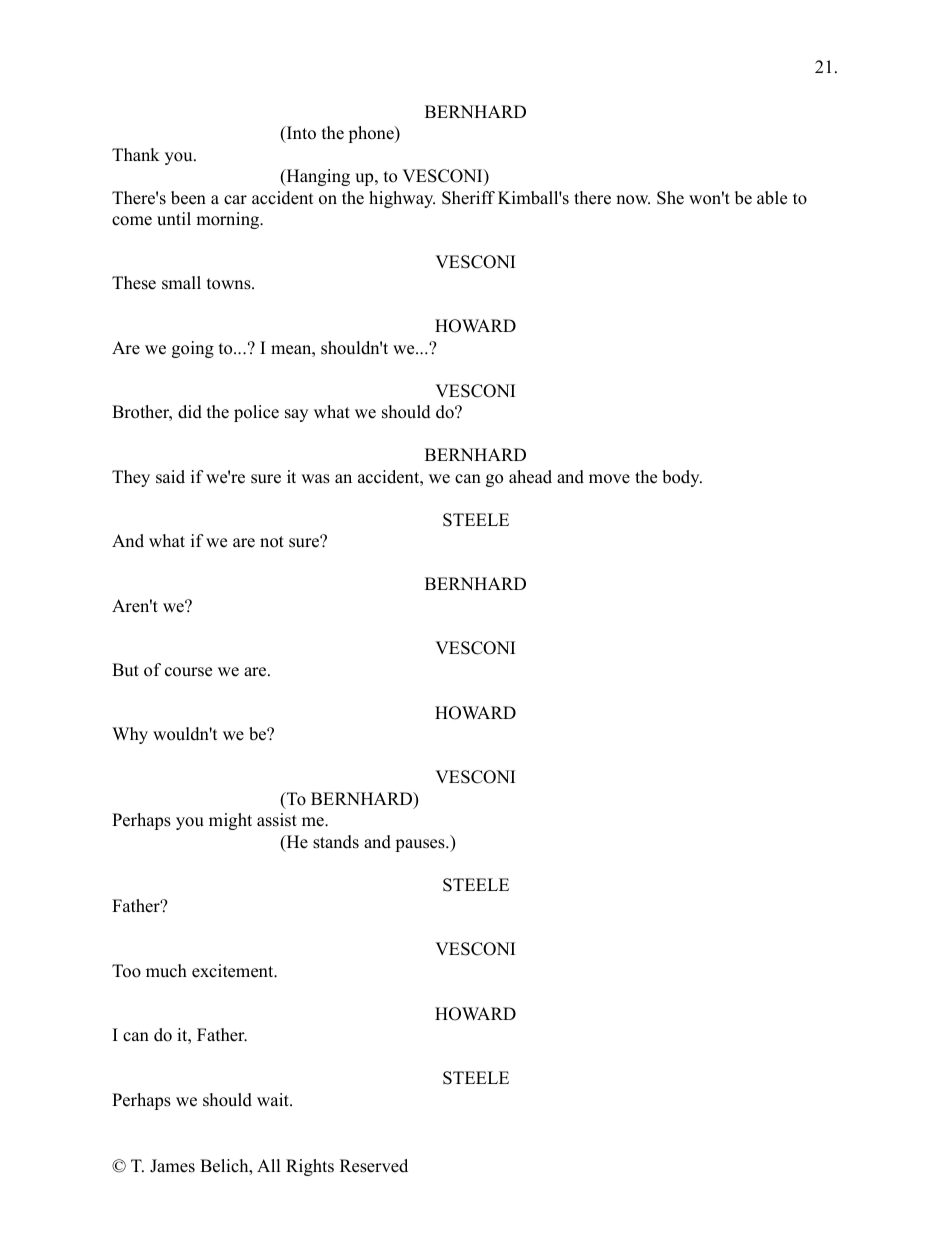  Describe the element at coordinates (272, 542) in the image. I see `not` at that location.
